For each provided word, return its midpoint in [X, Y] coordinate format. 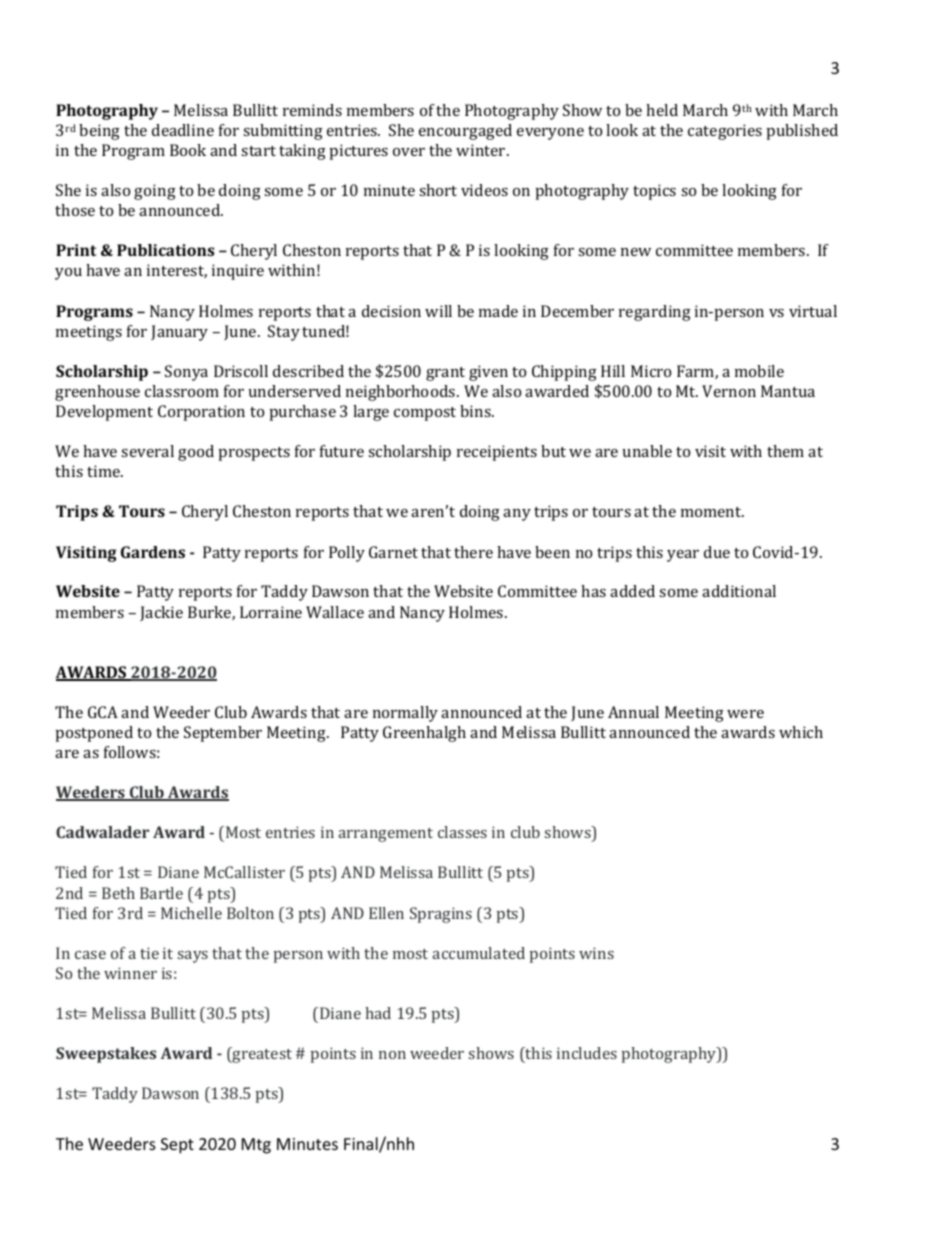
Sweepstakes [106, 1055]
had [378, 1013]
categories [725, 132]
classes [462, 832]
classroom [182, 391]
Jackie [161, 613]
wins [596, 953]
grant [445, 374]
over [409, 152]
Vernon [729, 391]
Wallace [335, 612]
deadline [183, 130]
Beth [118, 893]
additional [739, 591]
